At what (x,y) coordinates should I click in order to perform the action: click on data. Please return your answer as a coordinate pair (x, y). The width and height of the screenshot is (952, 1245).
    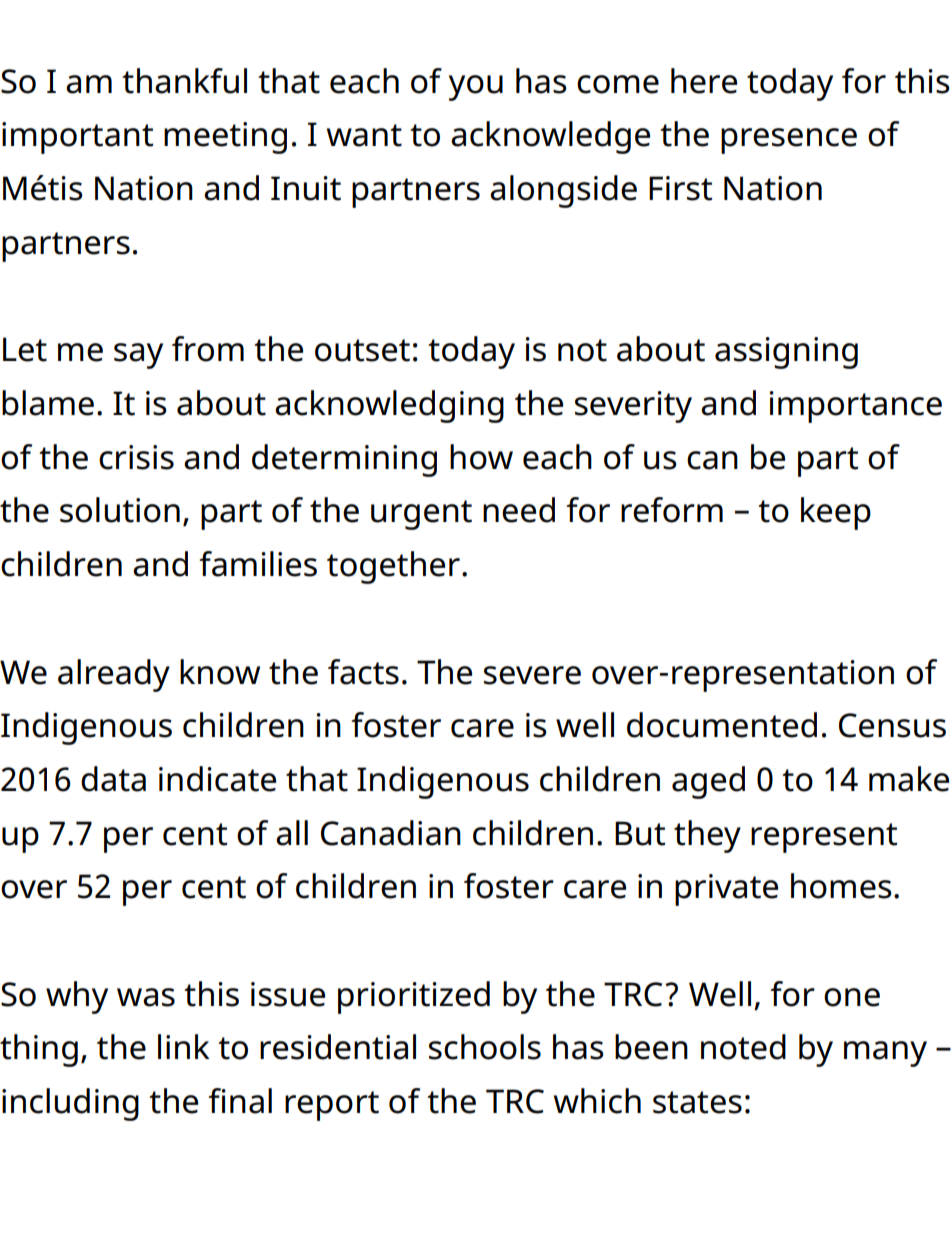
    Looking at the image, I should click on (113, 779).
